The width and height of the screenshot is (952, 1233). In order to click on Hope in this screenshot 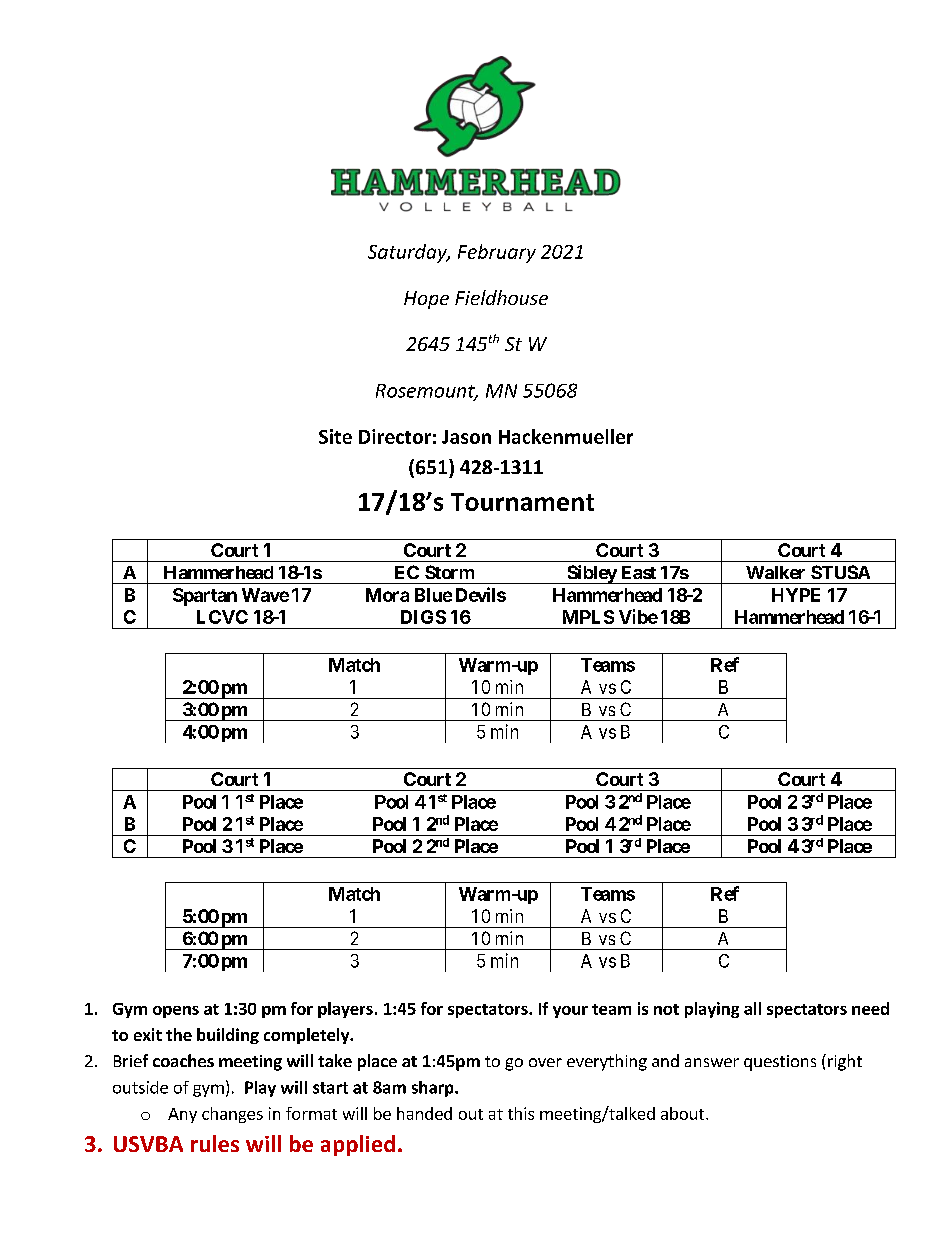, I will do `click(426, 300)`.
